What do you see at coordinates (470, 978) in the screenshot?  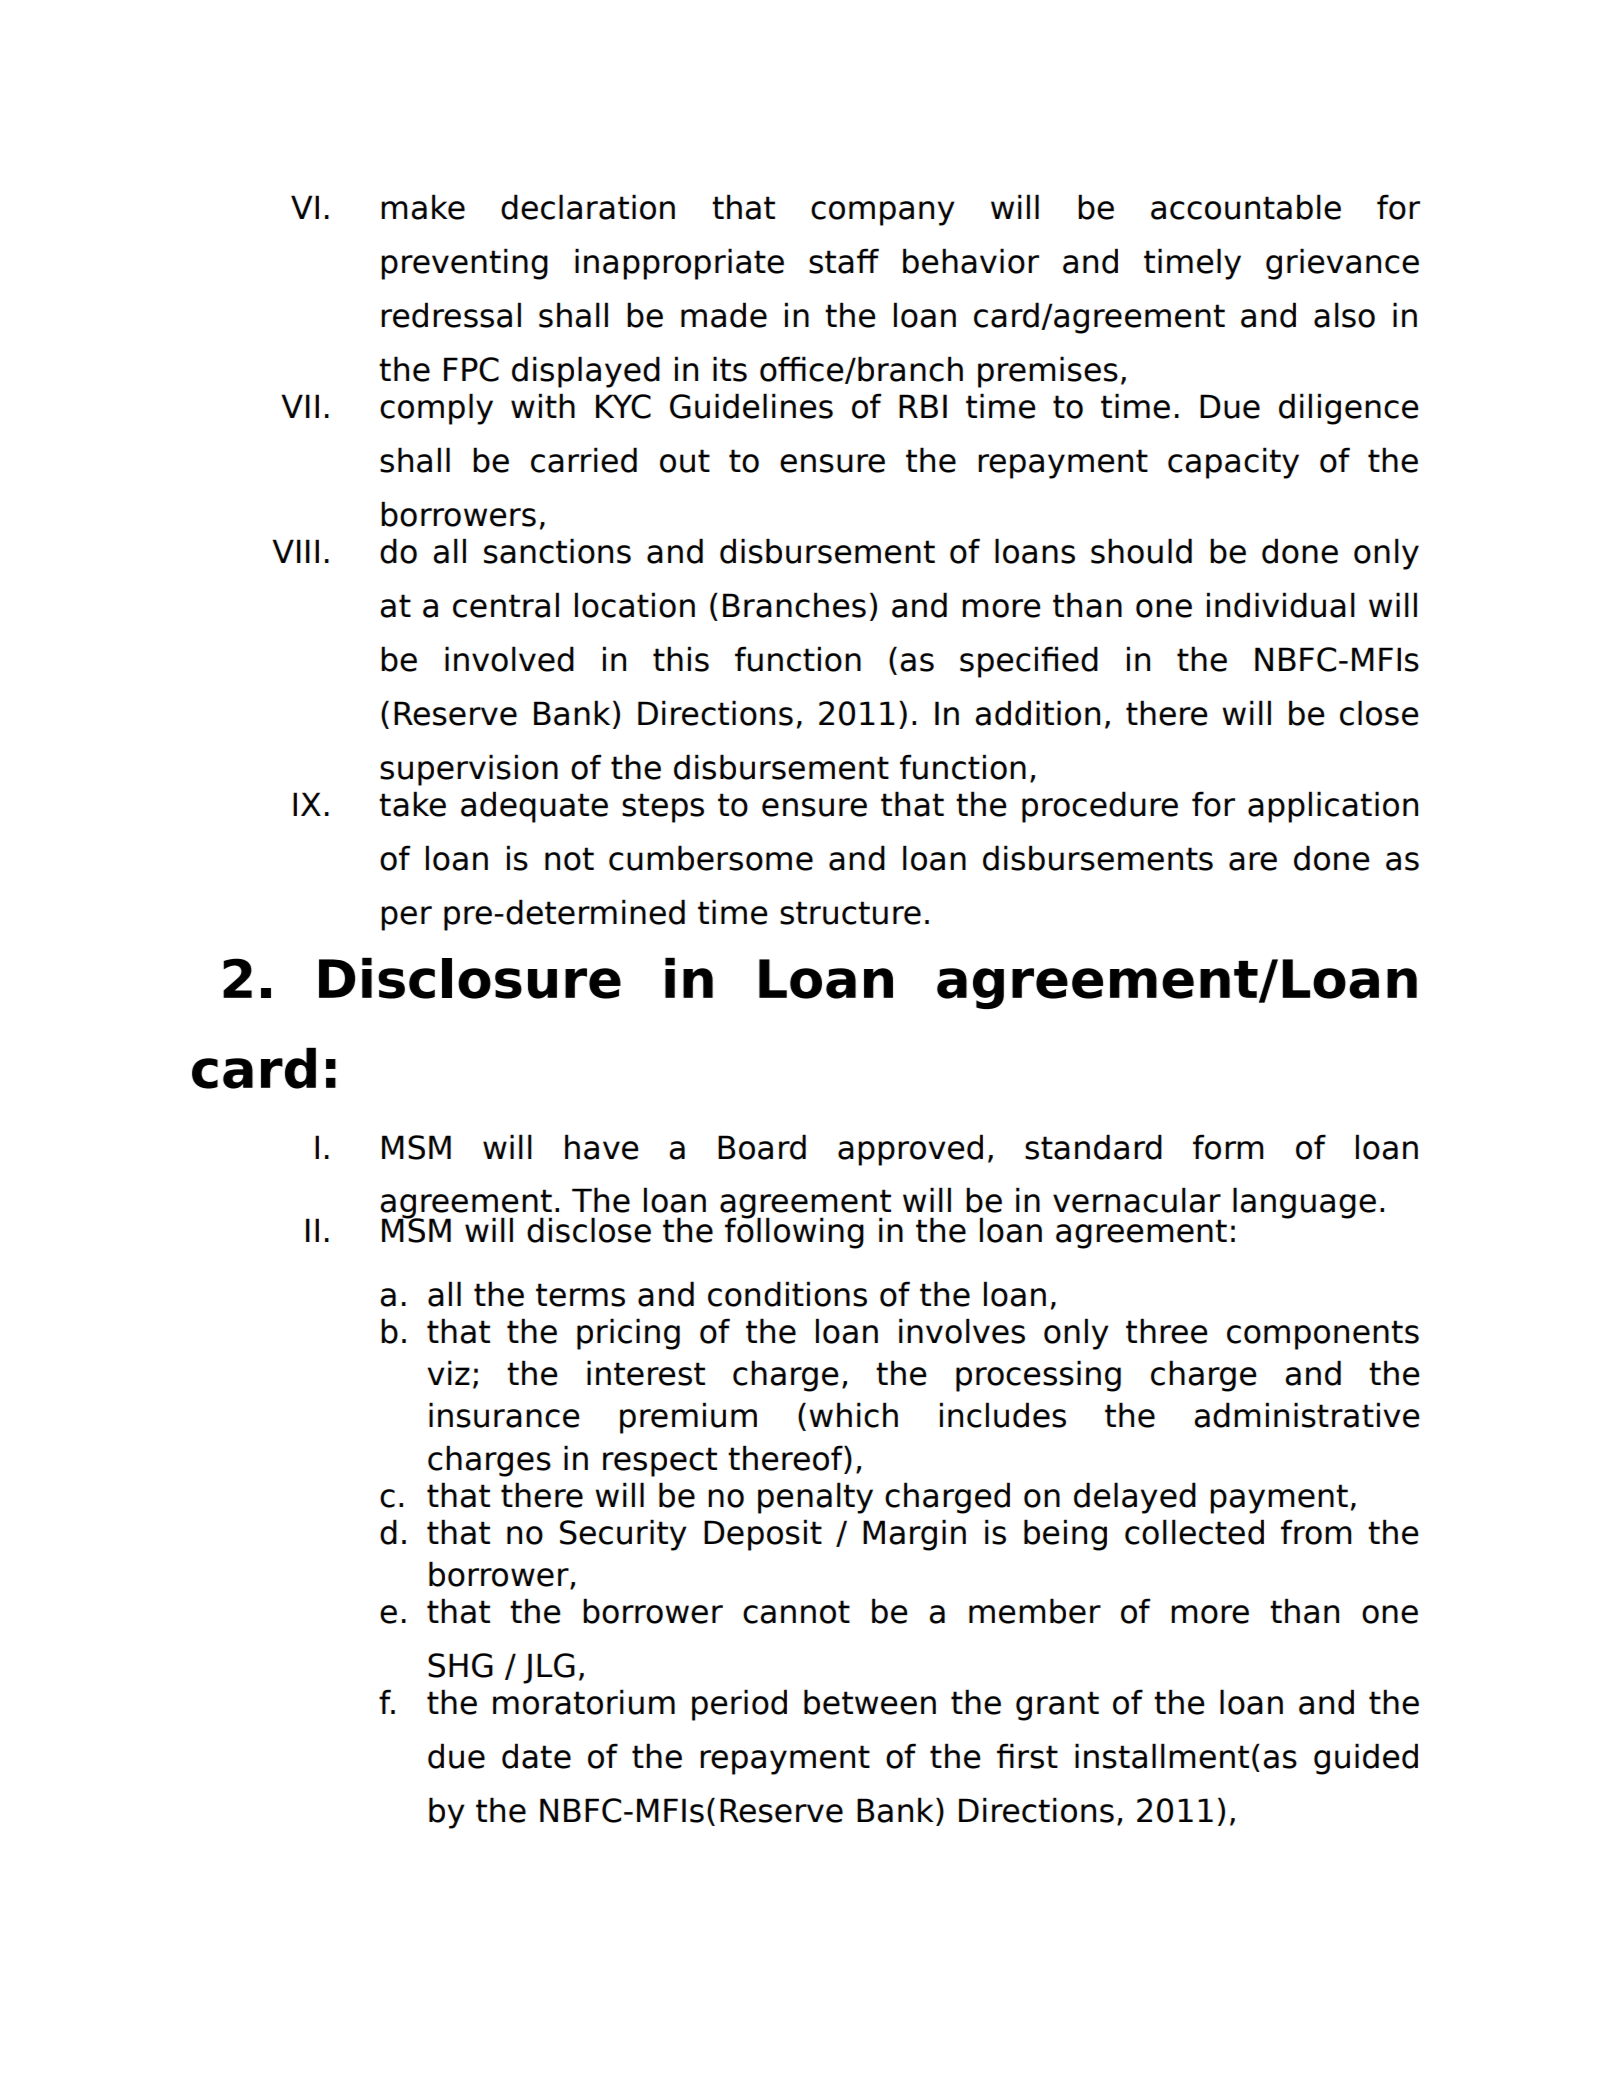 I see `Disclosure` at bounding box center [470, 978].
